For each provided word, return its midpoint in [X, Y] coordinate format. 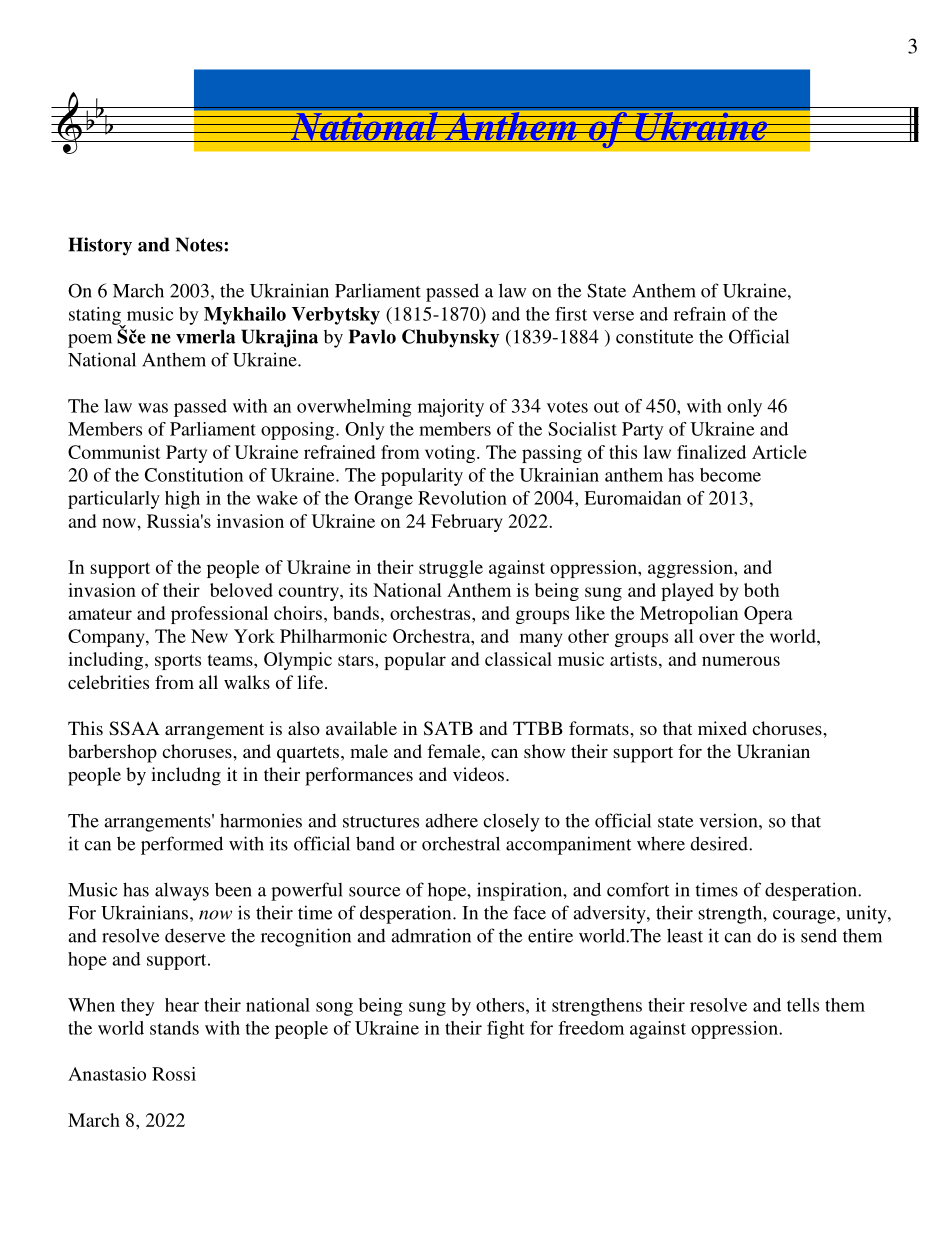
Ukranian [773, 751]
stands [174, 1028]
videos [478, 774]
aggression [691, 569]
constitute [655, 336]
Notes [200, 244]
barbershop [112, 753]
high [182, 500]
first [571, 314]
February [466, 523]
